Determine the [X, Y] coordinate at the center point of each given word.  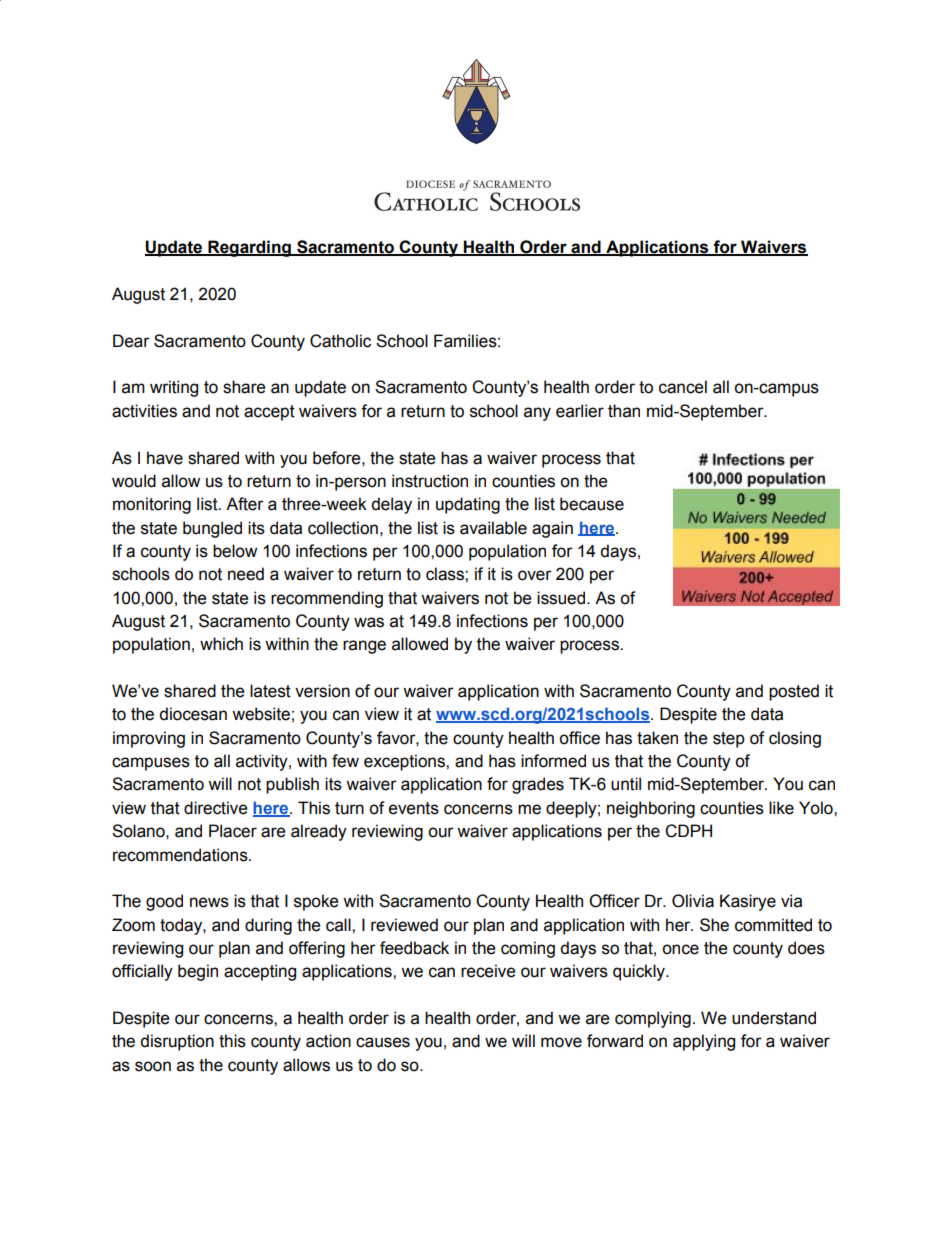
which [221, 644]
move [561, 1042]
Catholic [340, 341]
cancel [683, 387]
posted [794, 692]
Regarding [249, 248]
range [364, 647]
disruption [177, 1042]
